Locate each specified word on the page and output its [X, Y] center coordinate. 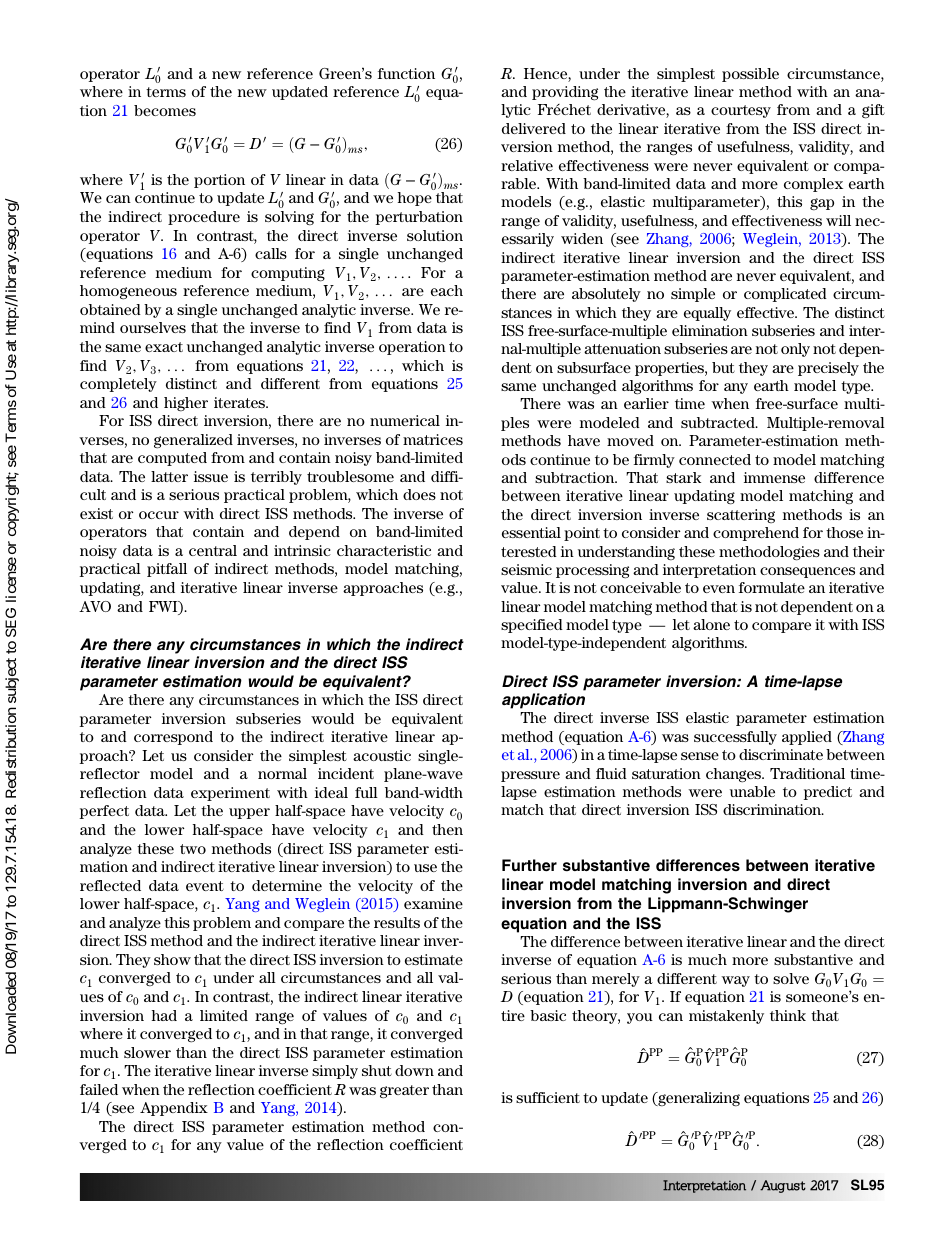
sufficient [548, 1097]
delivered [534, 128]
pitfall [167, 570]
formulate [772, 587]
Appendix [174, 1109]
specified [532, 626]
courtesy [741, 111]
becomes [165, 110]
